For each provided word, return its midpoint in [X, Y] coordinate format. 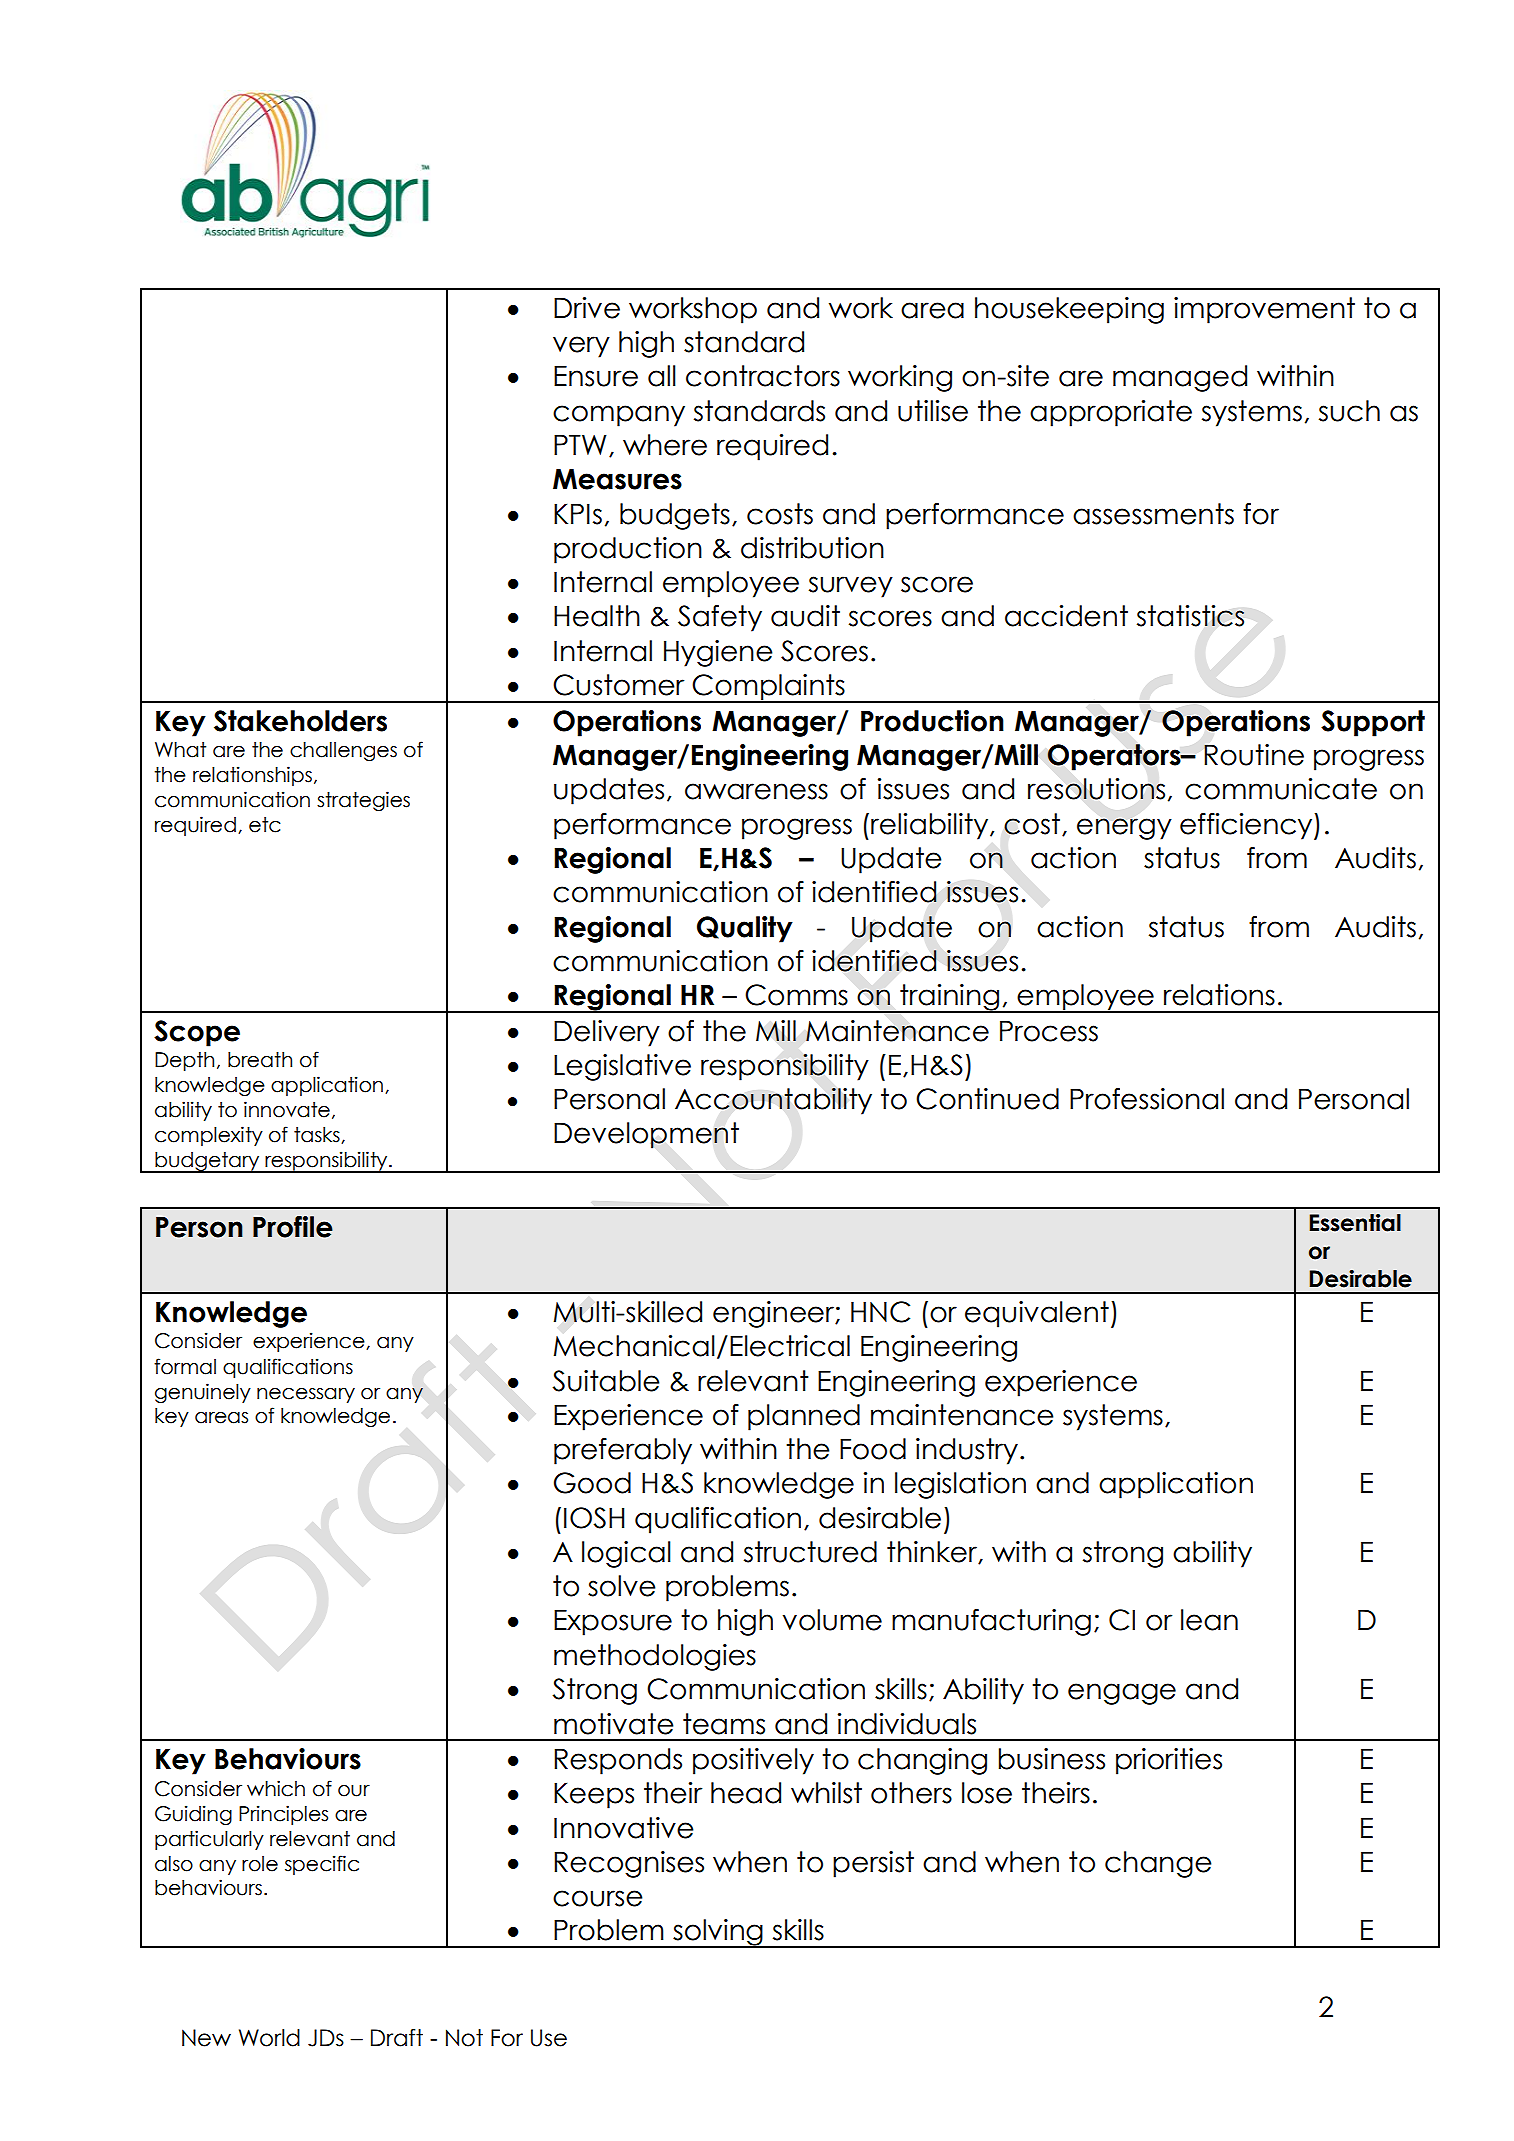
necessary [306, 1395]
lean [1209, 1620]
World [269, 2038]
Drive [587, 308]
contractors [763, 376]
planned [804, 1417]
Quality [745, 929]
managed [1180, 378]
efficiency [1247, 826]
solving [718, 1933]
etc [265, 825]
